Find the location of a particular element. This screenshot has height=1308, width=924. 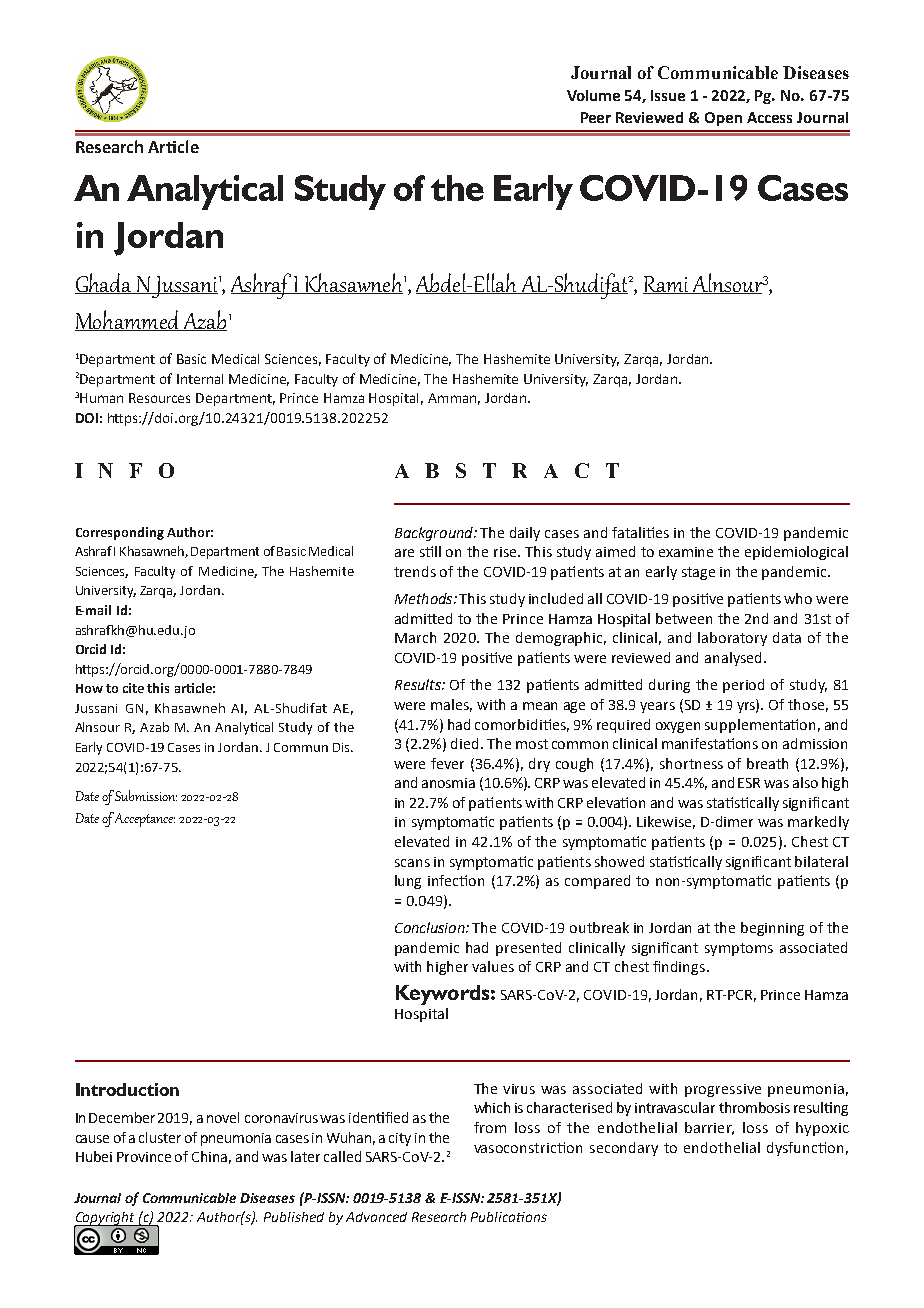

Publications is located at coordinates (509, 1217).
